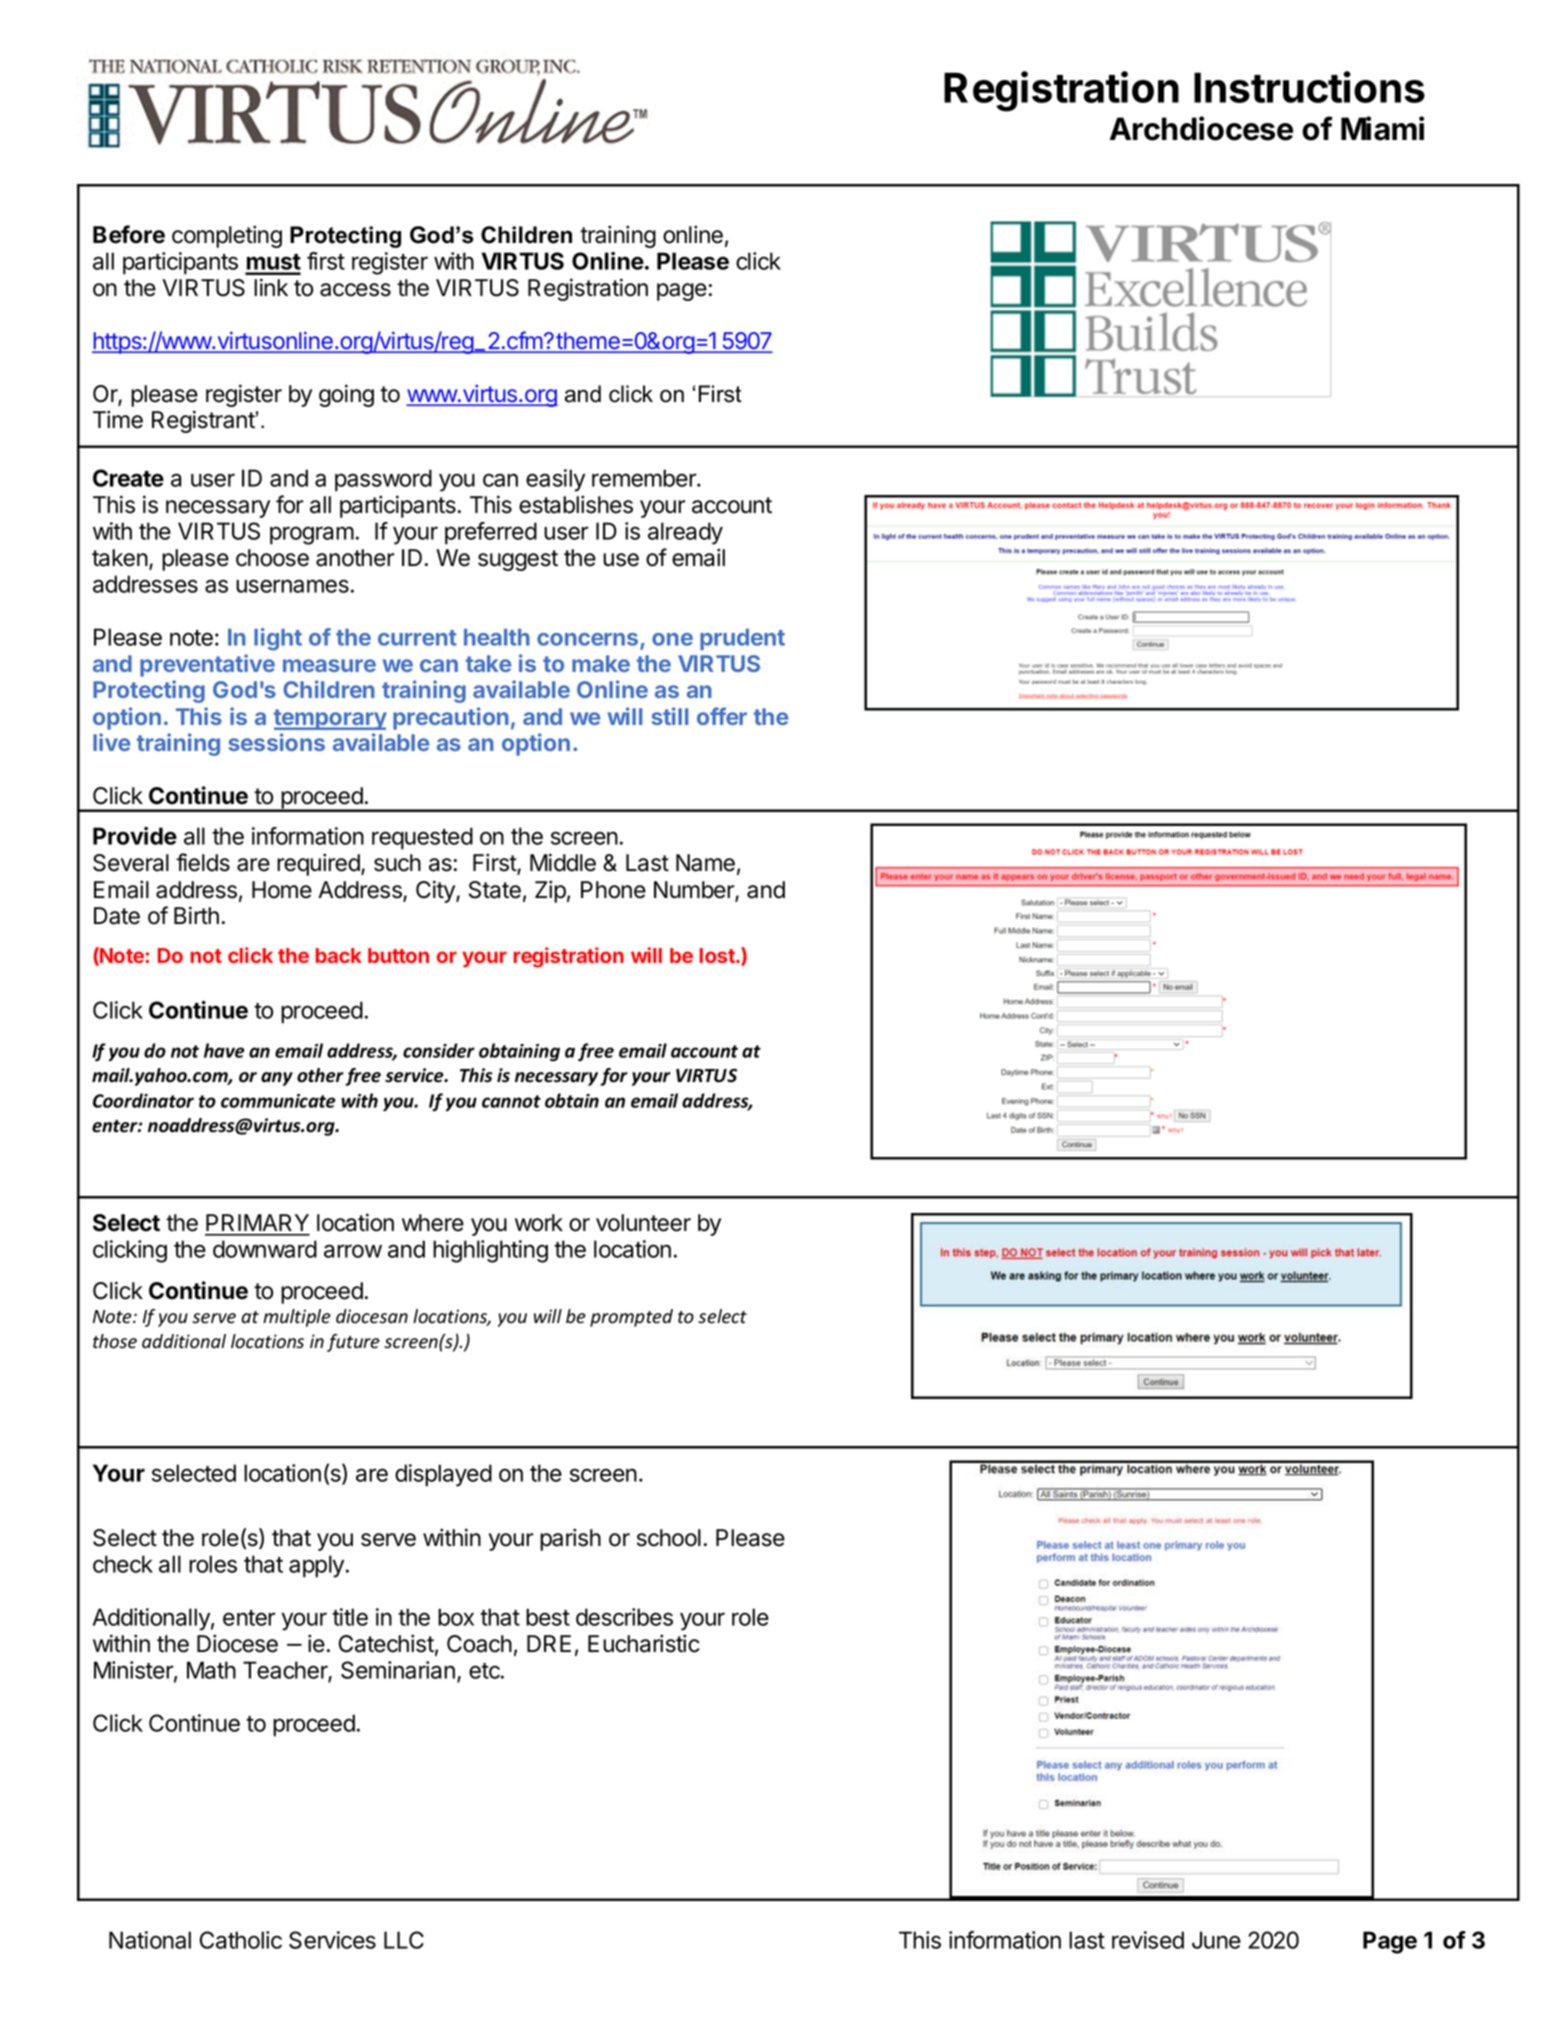 Image resolution: width=1564 pixels, height=2024 pixels. What do you see at coordinates (276, 742) in the screenshot?
I see `sessions` at bounding box center [276, 742].
